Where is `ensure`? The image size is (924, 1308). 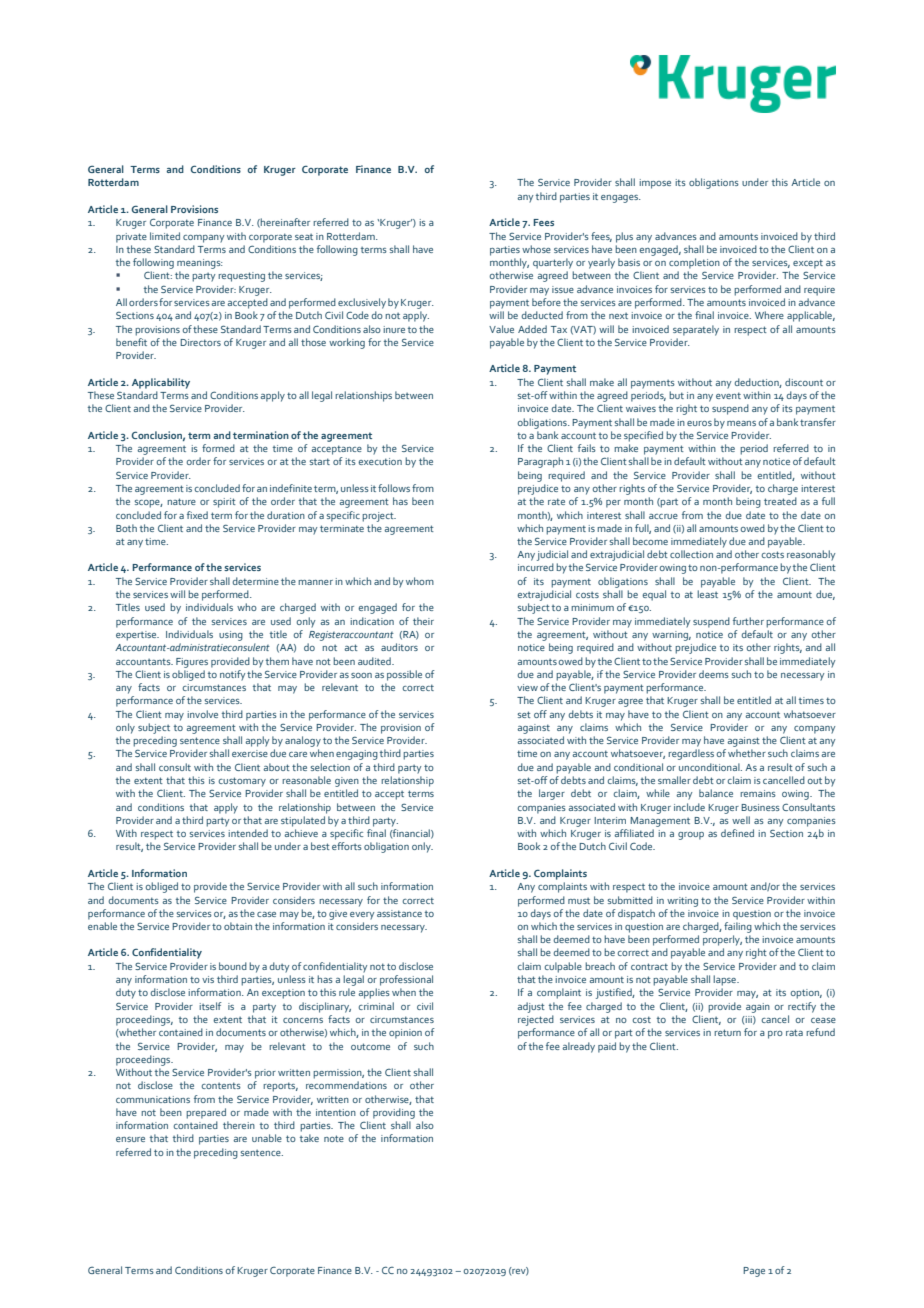
ensure is located at coordinates (130, 1139).
